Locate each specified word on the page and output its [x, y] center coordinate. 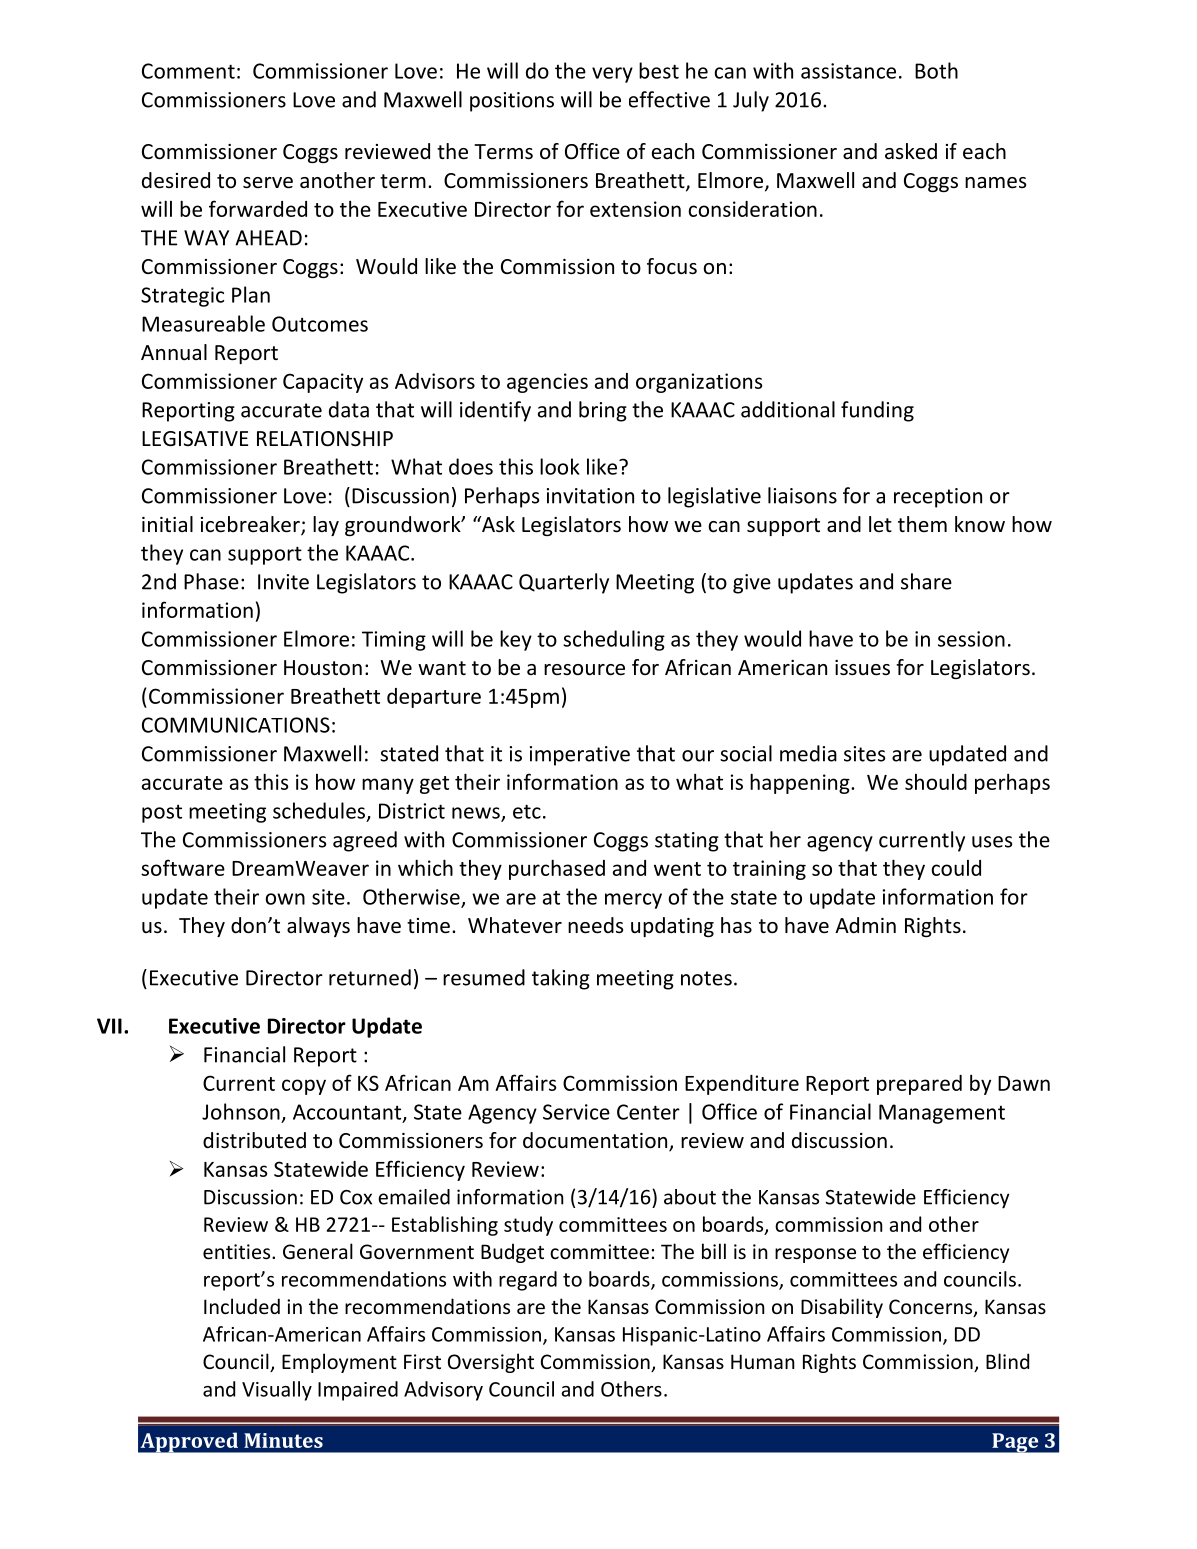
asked [911, 151]
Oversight [491, 1363]
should [936, 782]
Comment [188, 71]
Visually [277, 1391]
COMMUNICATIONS [236, 725]
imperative [580, 756]
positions [512, 102]
